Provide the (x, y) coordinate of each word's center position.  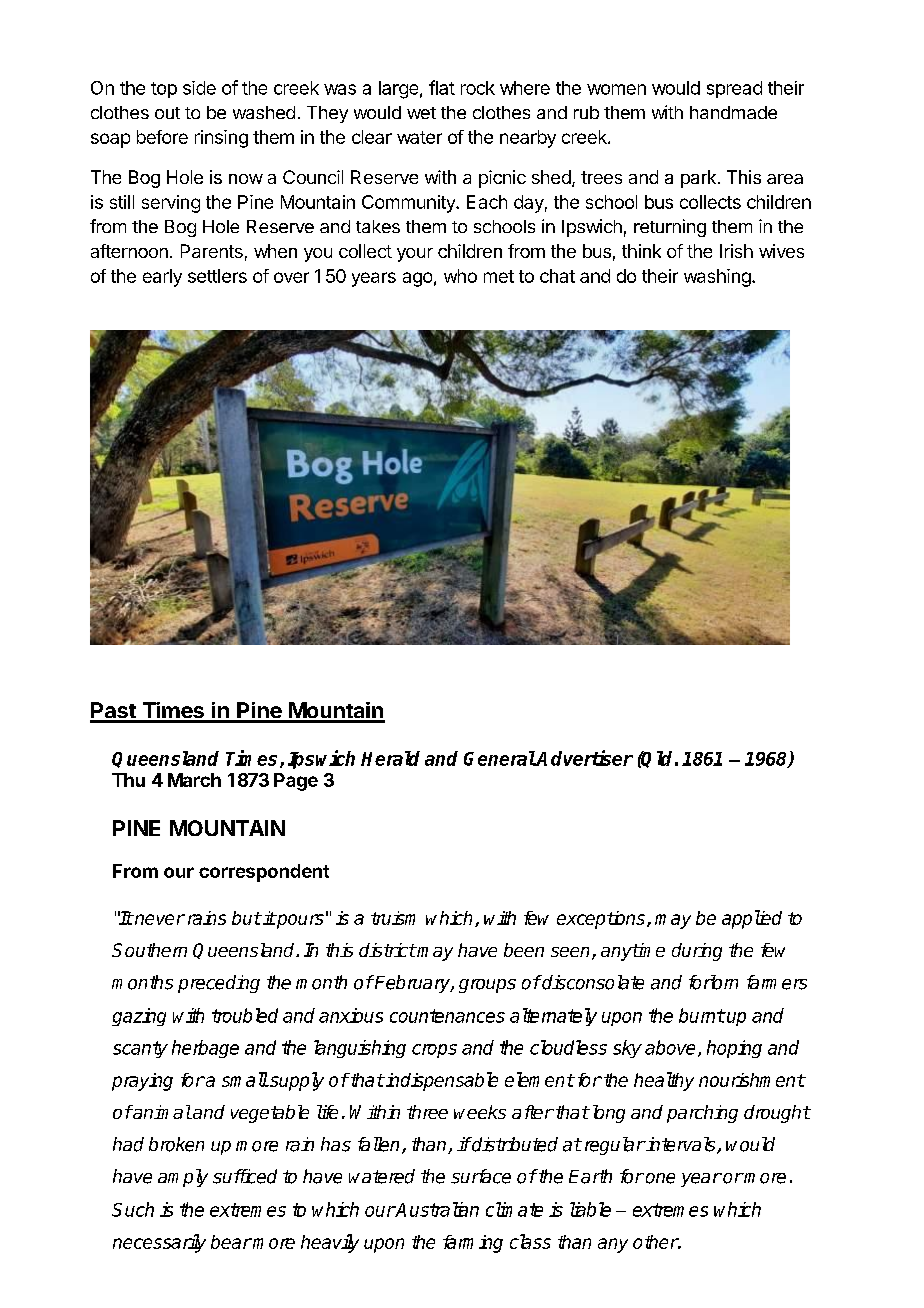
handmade (733, 112)
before (162, 137)
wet (421, 113)
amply (183, 1178)
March (194, 780)
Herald (390, 758)
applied (752, 919)
